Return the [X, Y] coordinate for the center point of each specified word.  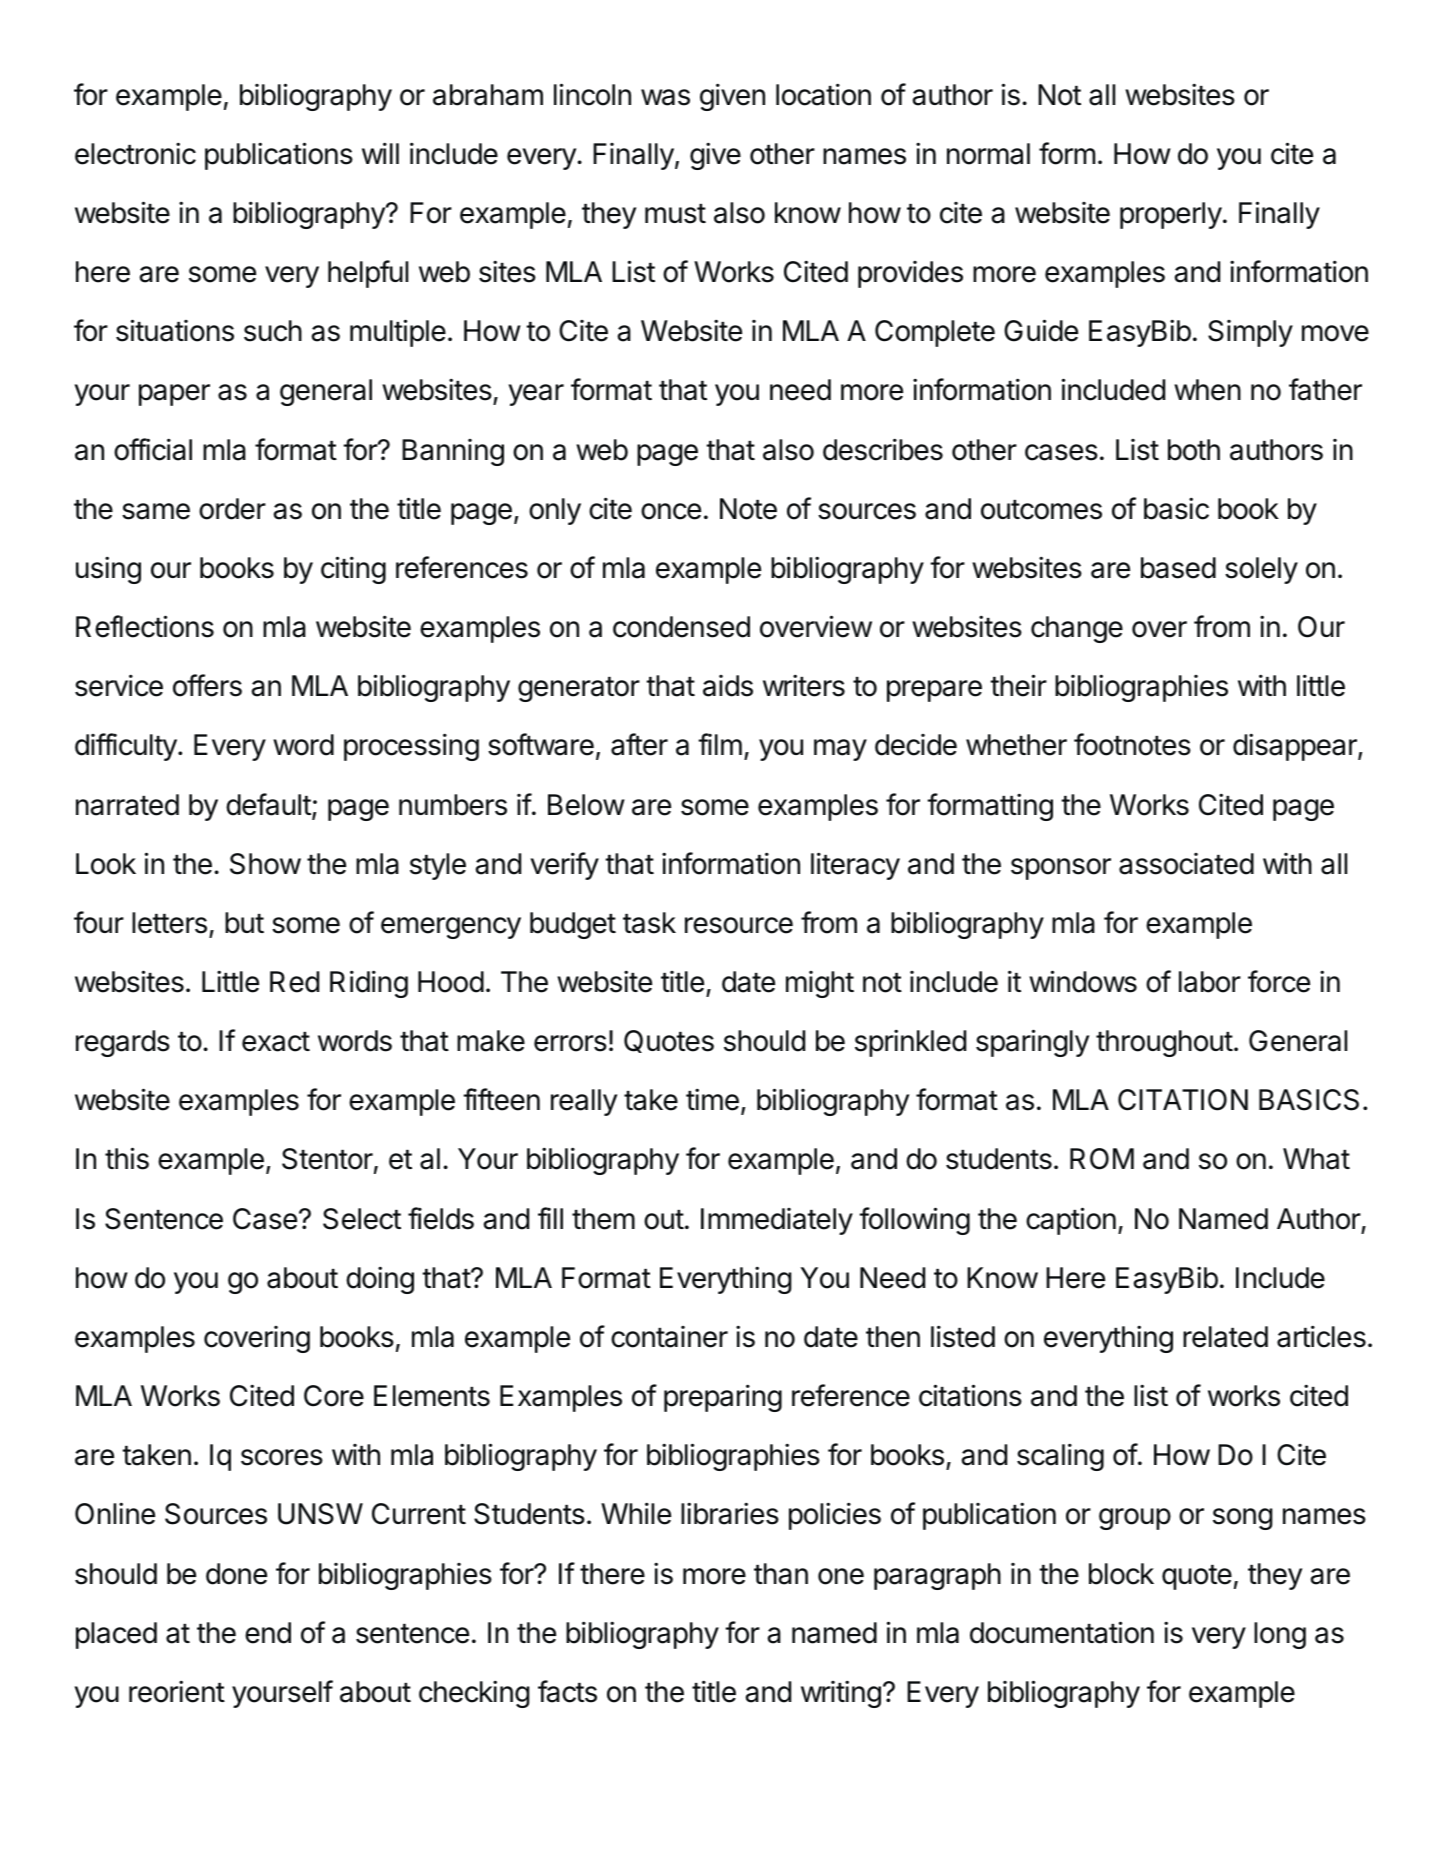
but [244, 923]
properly [1171, 215]
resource [739, 925]
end [268, 1633]
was [665, 97]
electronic [135, 153]
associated [1186, 864]
